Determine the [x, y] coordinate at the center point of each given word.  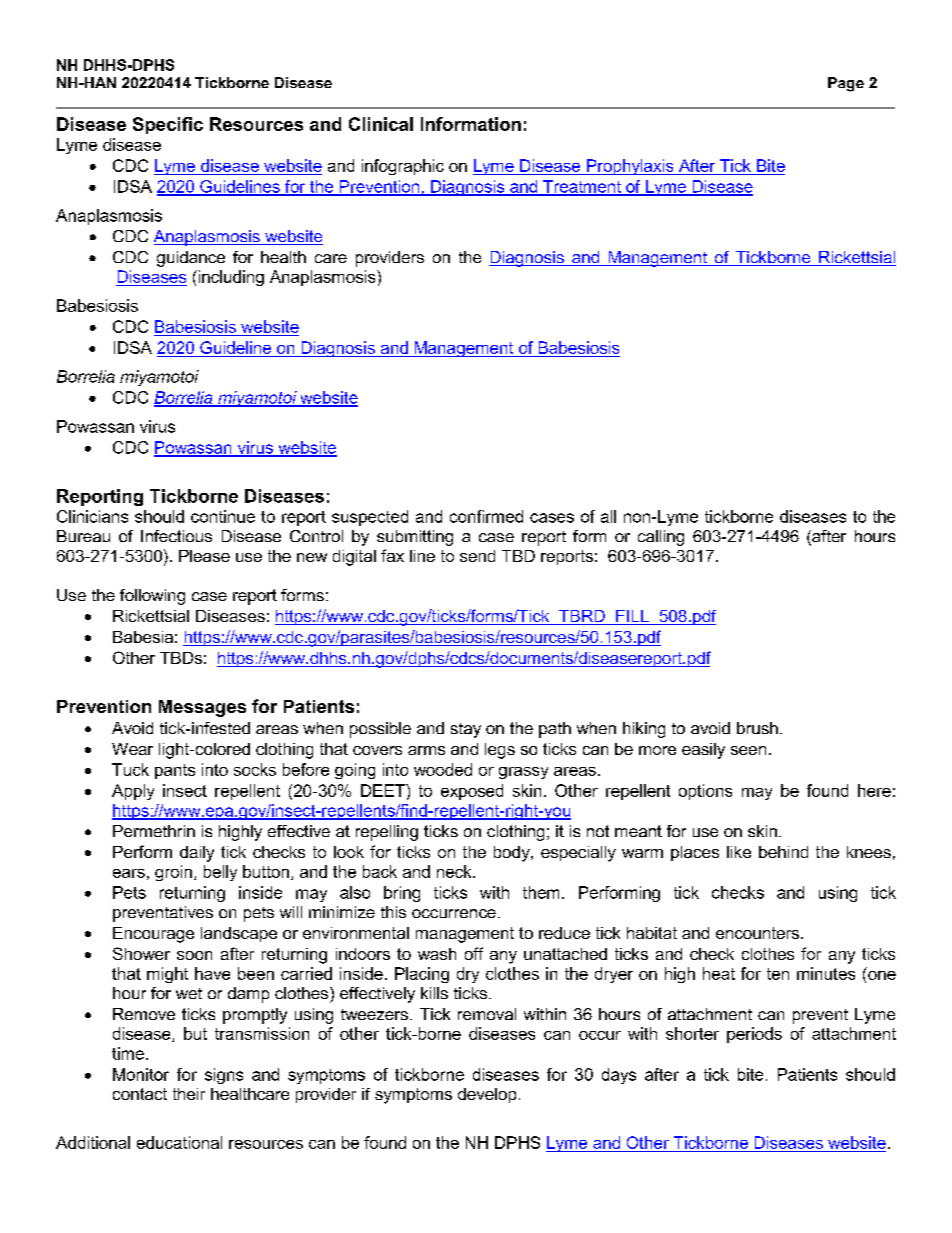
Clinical [381, 124]
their [189, 1094]
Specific [168, 125]
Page [846, 84]
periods [754, 1035]
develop [487, 1095]
